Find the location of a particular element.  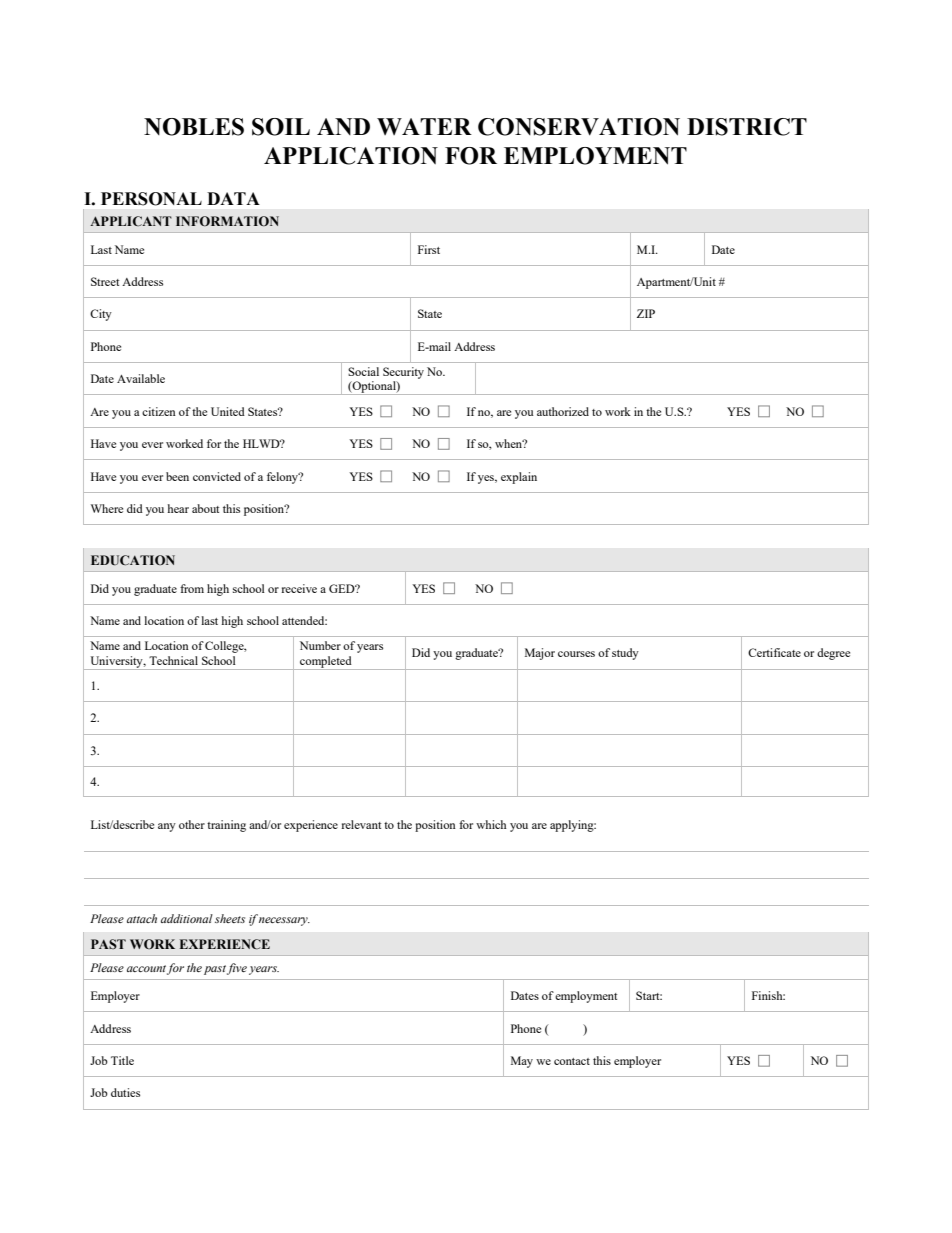

DISTRICT is located at coordinates (747, 127).
